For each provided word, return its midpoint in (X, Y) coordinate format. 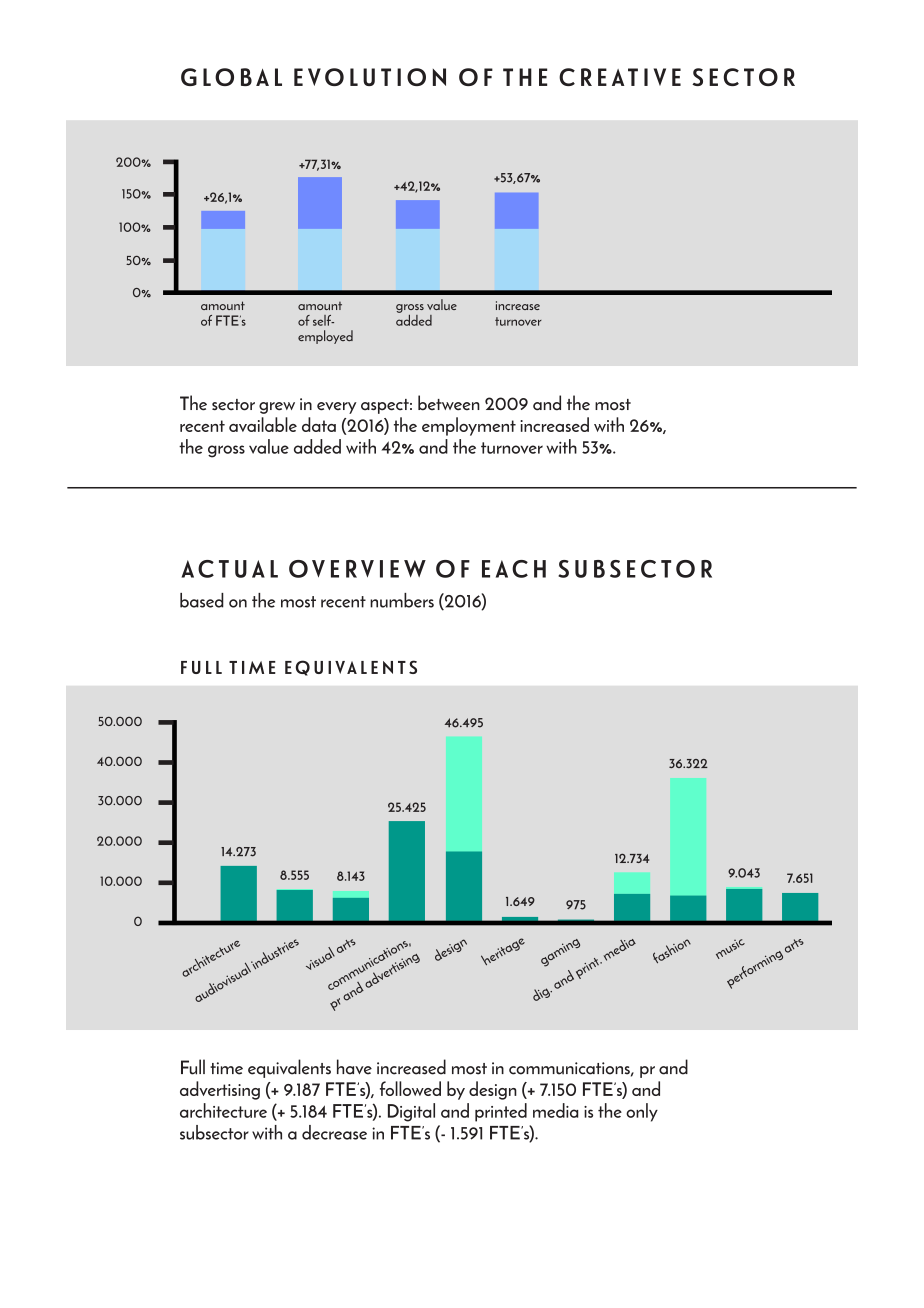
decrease (334, 1132)
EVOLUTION (370, 77)
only (642, 1112)
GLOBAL (231, 77)
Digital (411, 1112)
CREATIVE (620, 77)
